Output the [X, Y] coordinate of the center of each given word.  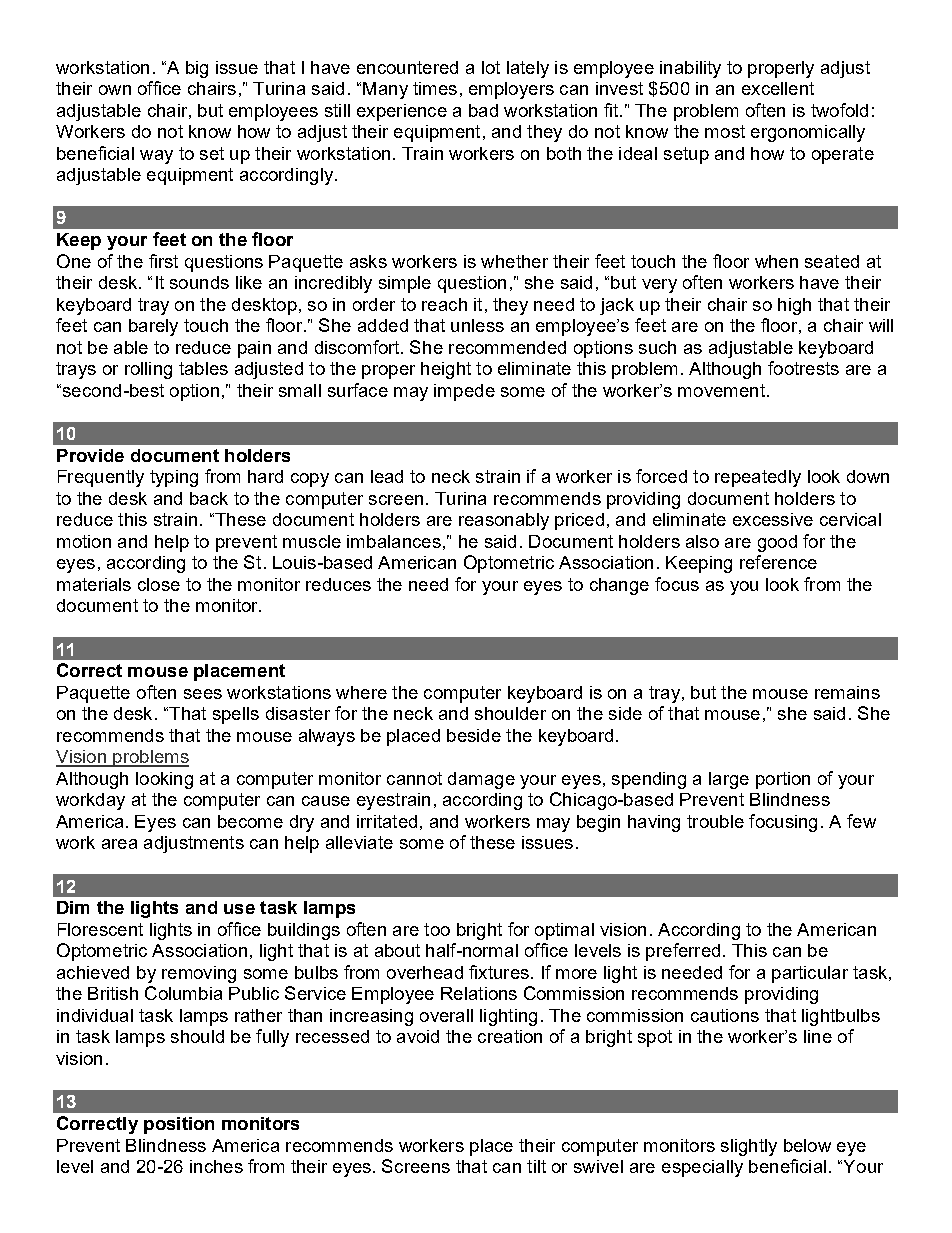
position [179, 1125]
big [197, 69]
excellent [778, 88]
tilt [536, 1166]
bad [483, 110]
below [807, 1145]
